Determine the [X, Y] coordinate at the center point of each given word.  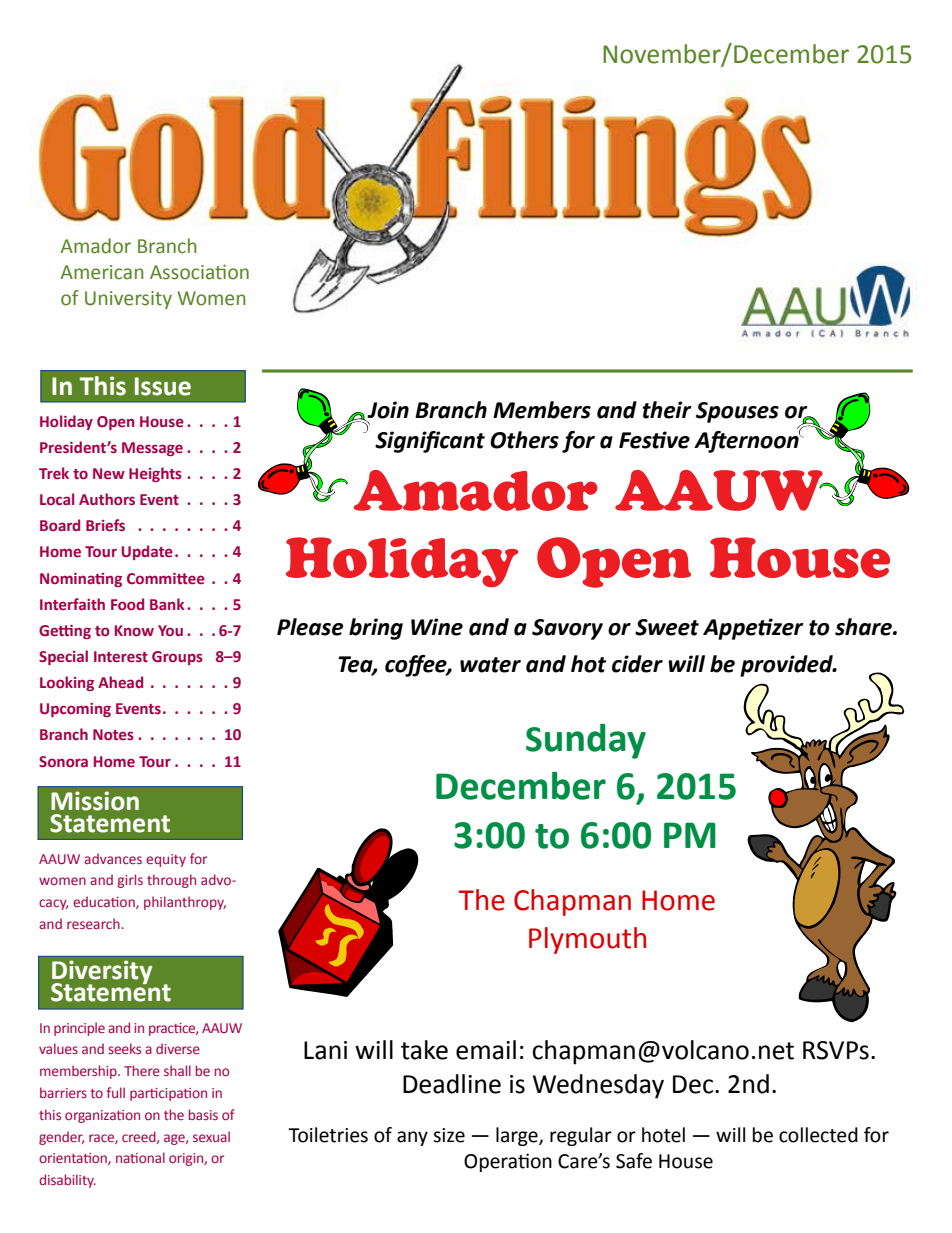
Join [388, 410]
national [140, 1157]
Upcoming [75, 710]
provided [787, 666]
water [490, 665]
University [128, 300]
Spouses [737, 412]
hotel [663, 1135]
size [449, 1135]
